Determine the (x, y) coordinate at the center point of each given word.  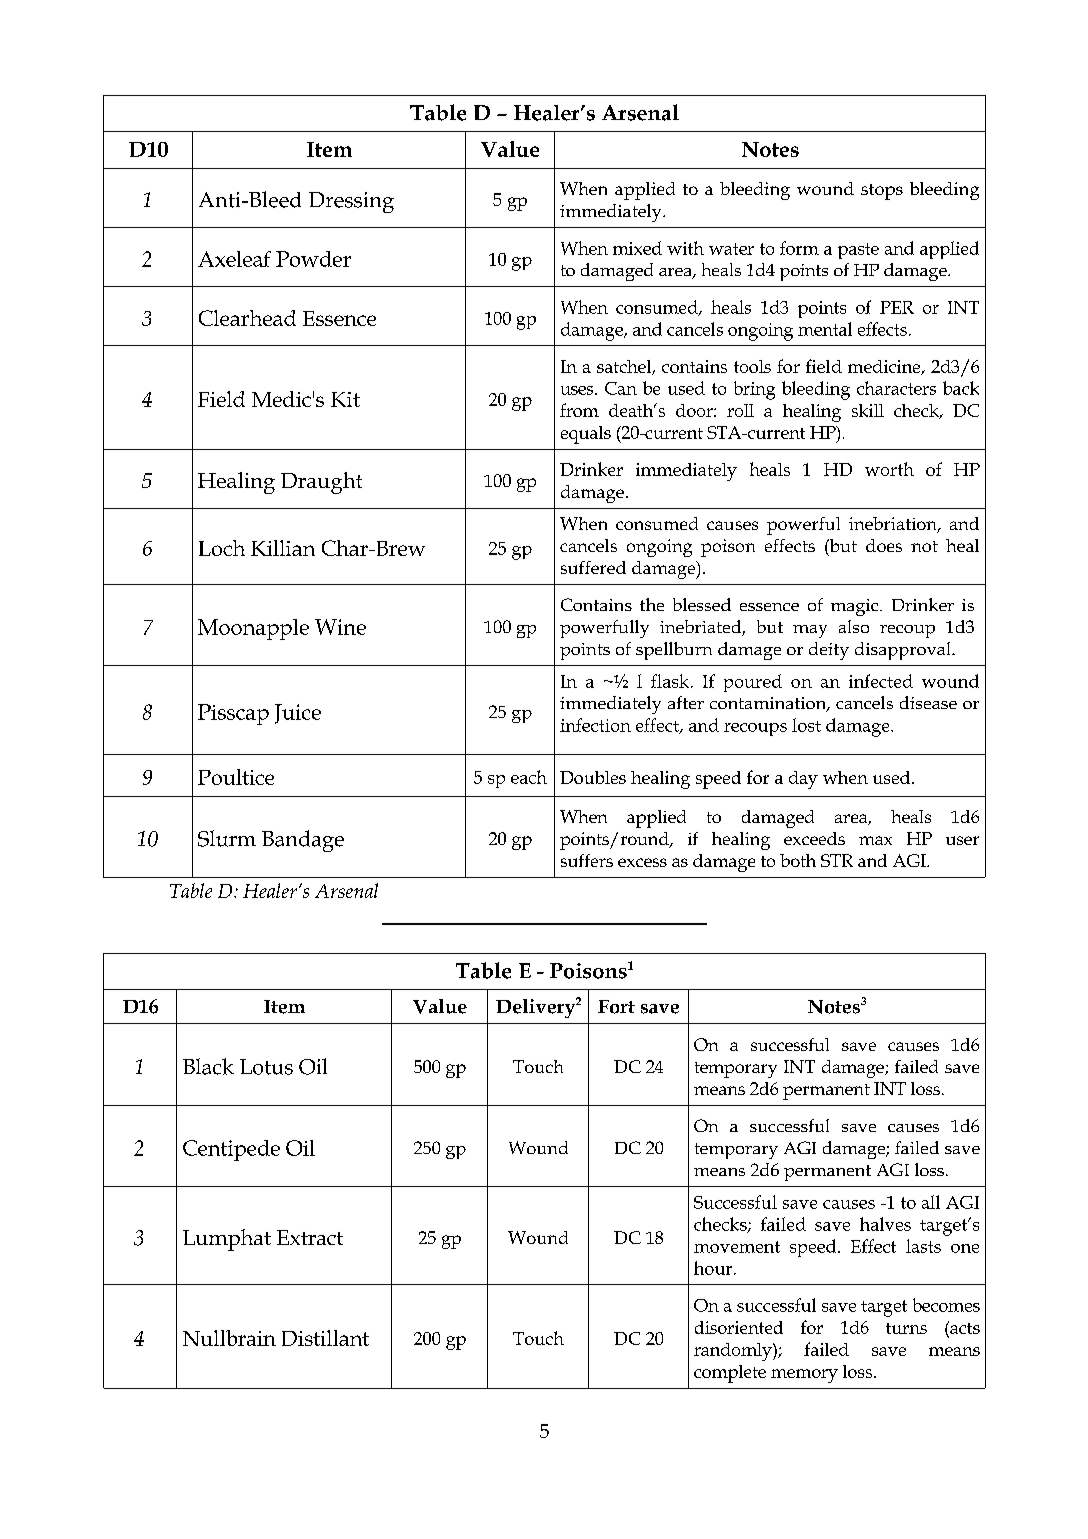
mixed (637, 248)
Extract (310, 1237)
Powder (313, 259)
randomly (734, 1352)
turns (906, 1328)
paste (858, 251)
